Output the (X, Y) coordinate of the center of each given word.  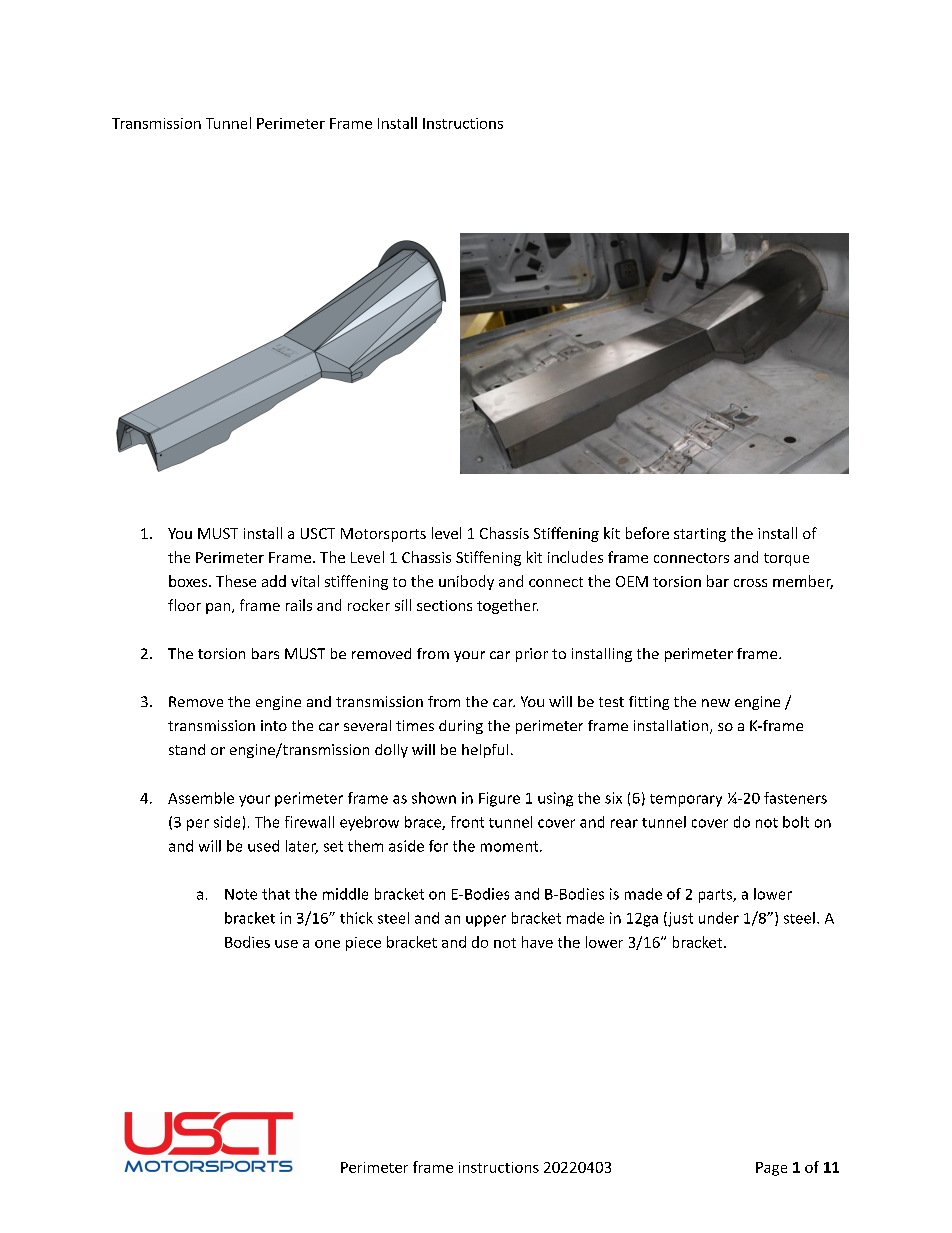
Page (771, 1169)
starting (700, 535)
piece (363, 944)
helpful (485, 751)
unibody (466, 582)
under (719, 918)
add (274, 581)
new (716, 703)
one (327, 944)
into (274, 725)
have (537, 942)
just (679, 919)
